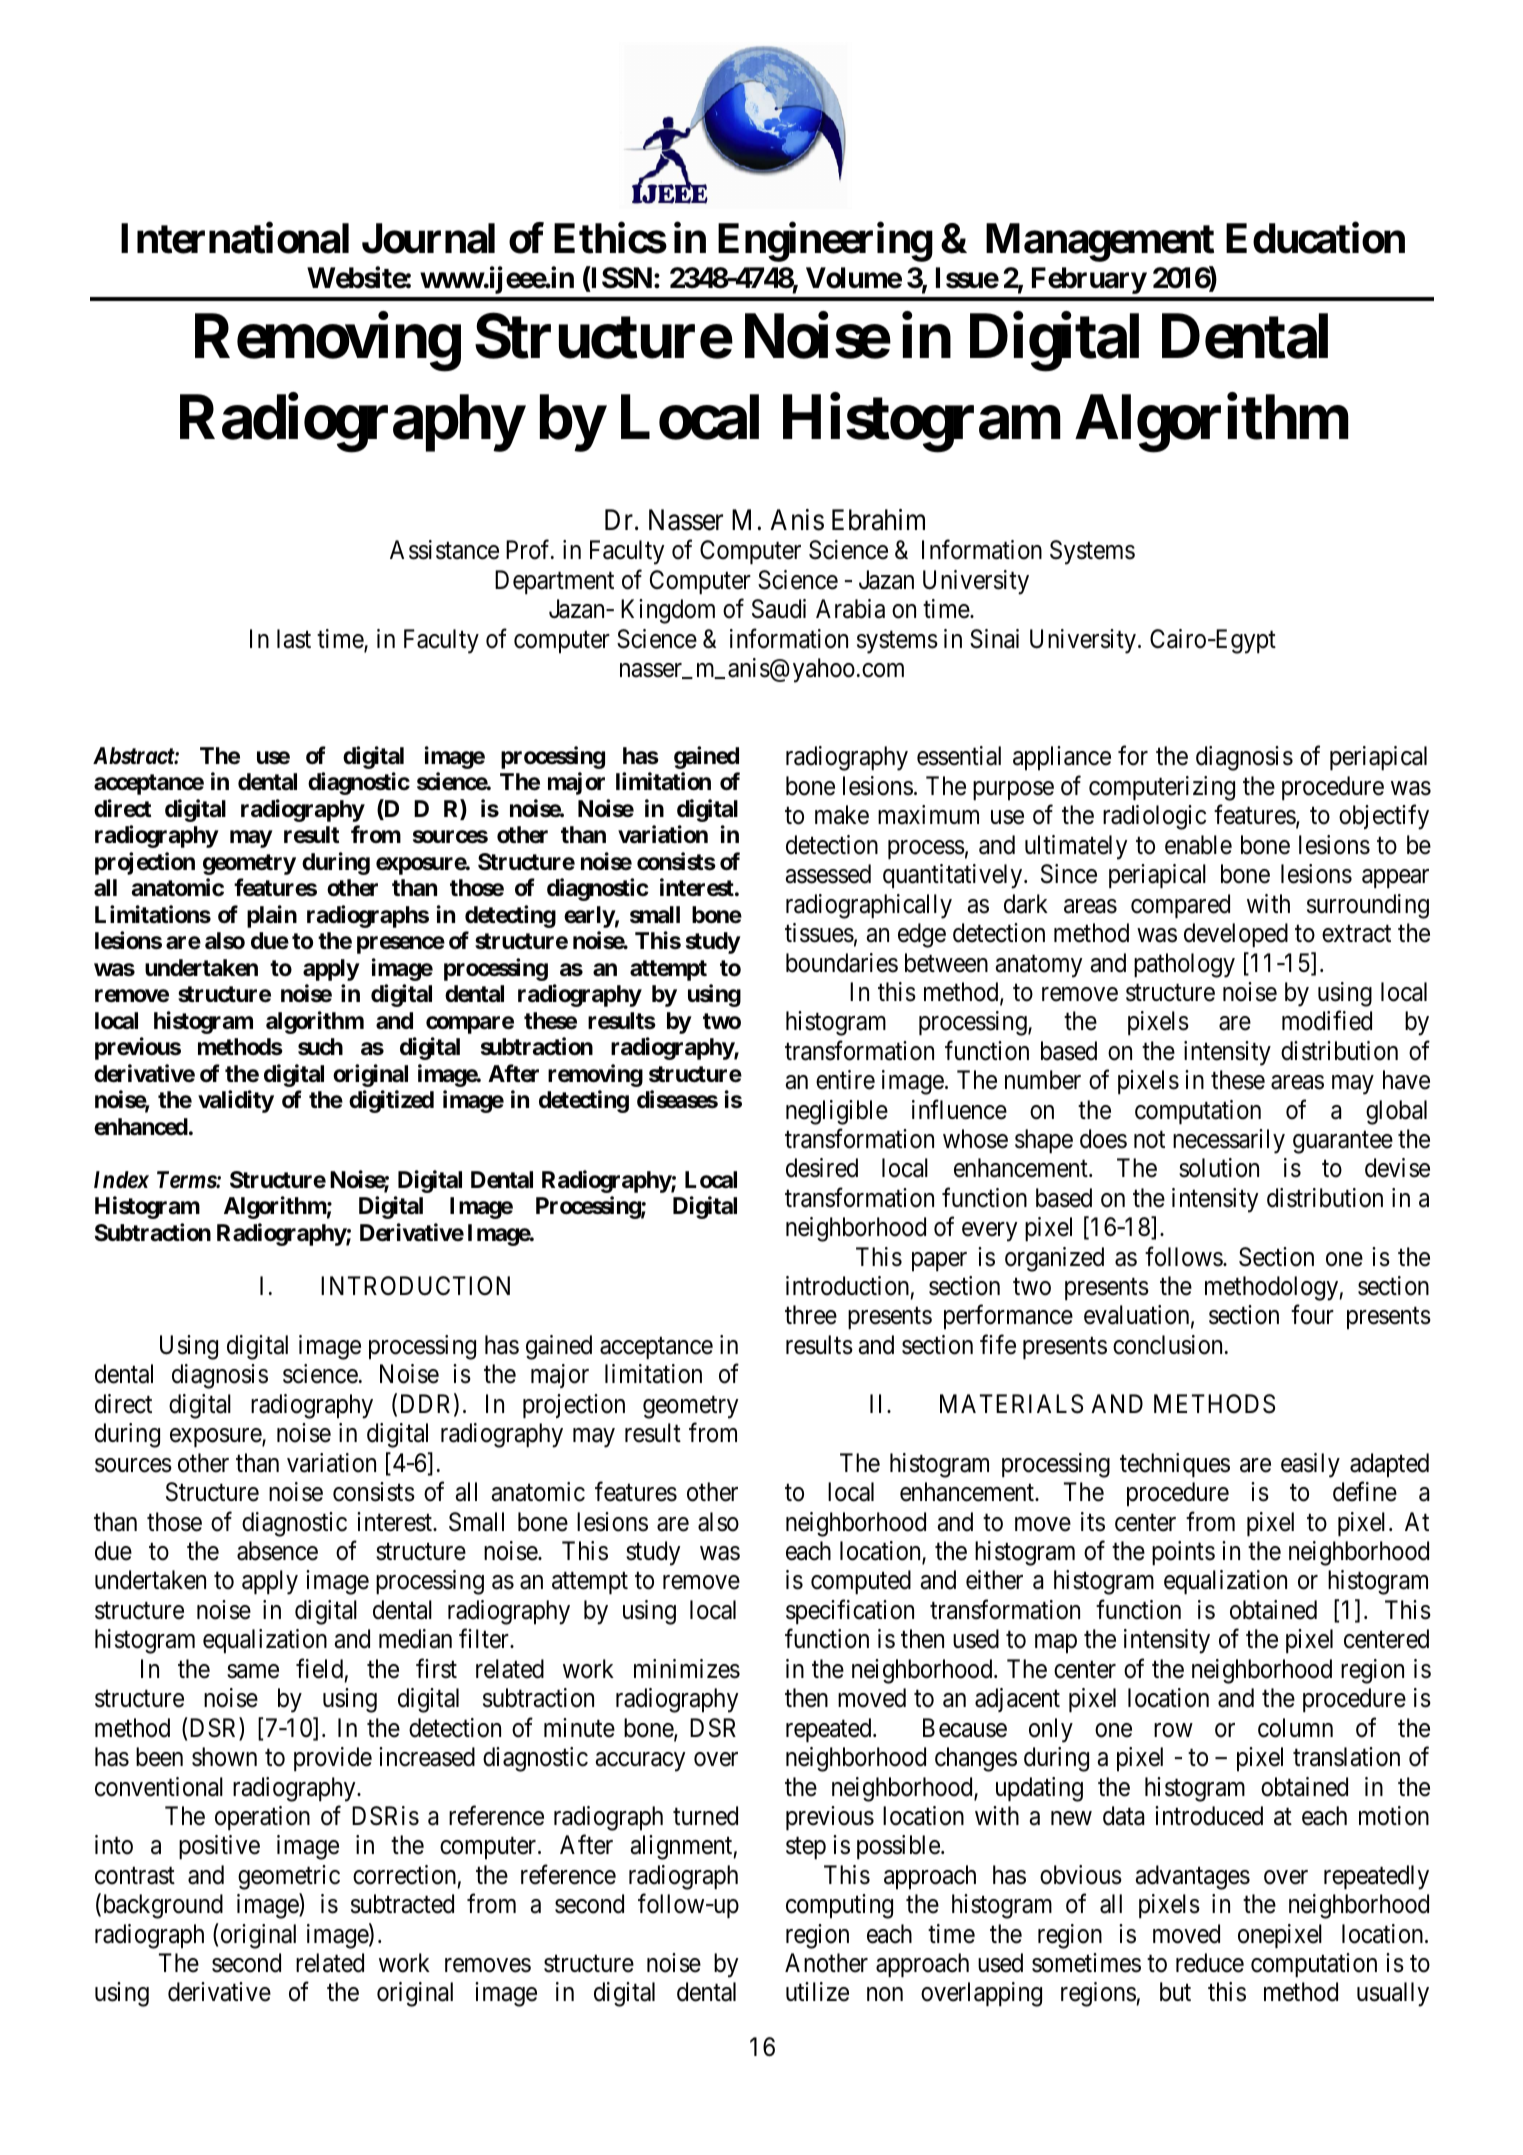  What do you see at coordinates (428, 238) in the screenshot?
I see `Journal` at bounding box center [428, 238].
